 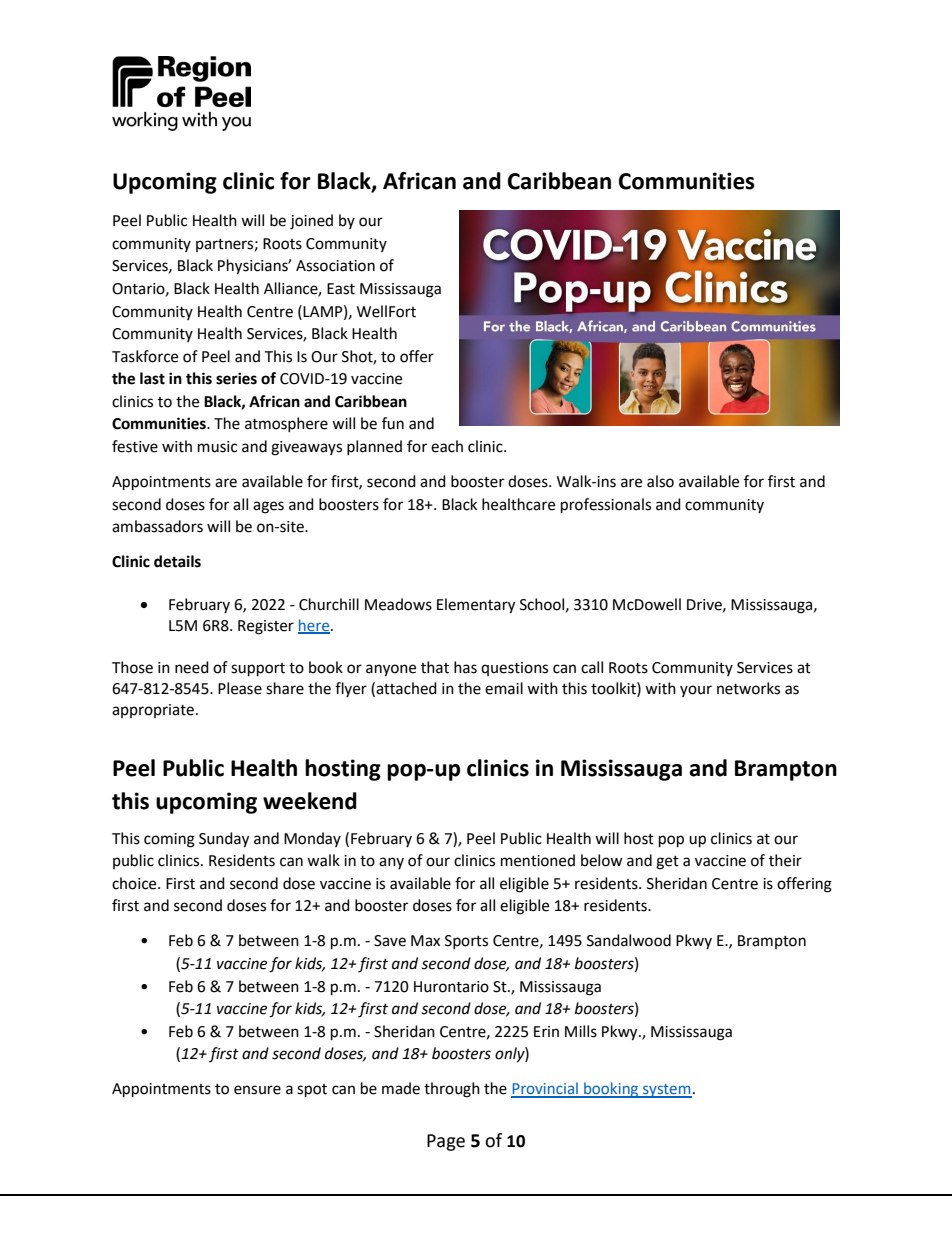 What do you see at coordinates (696, 691) in the page?
I see `your` at bounding box center [696, 691].
